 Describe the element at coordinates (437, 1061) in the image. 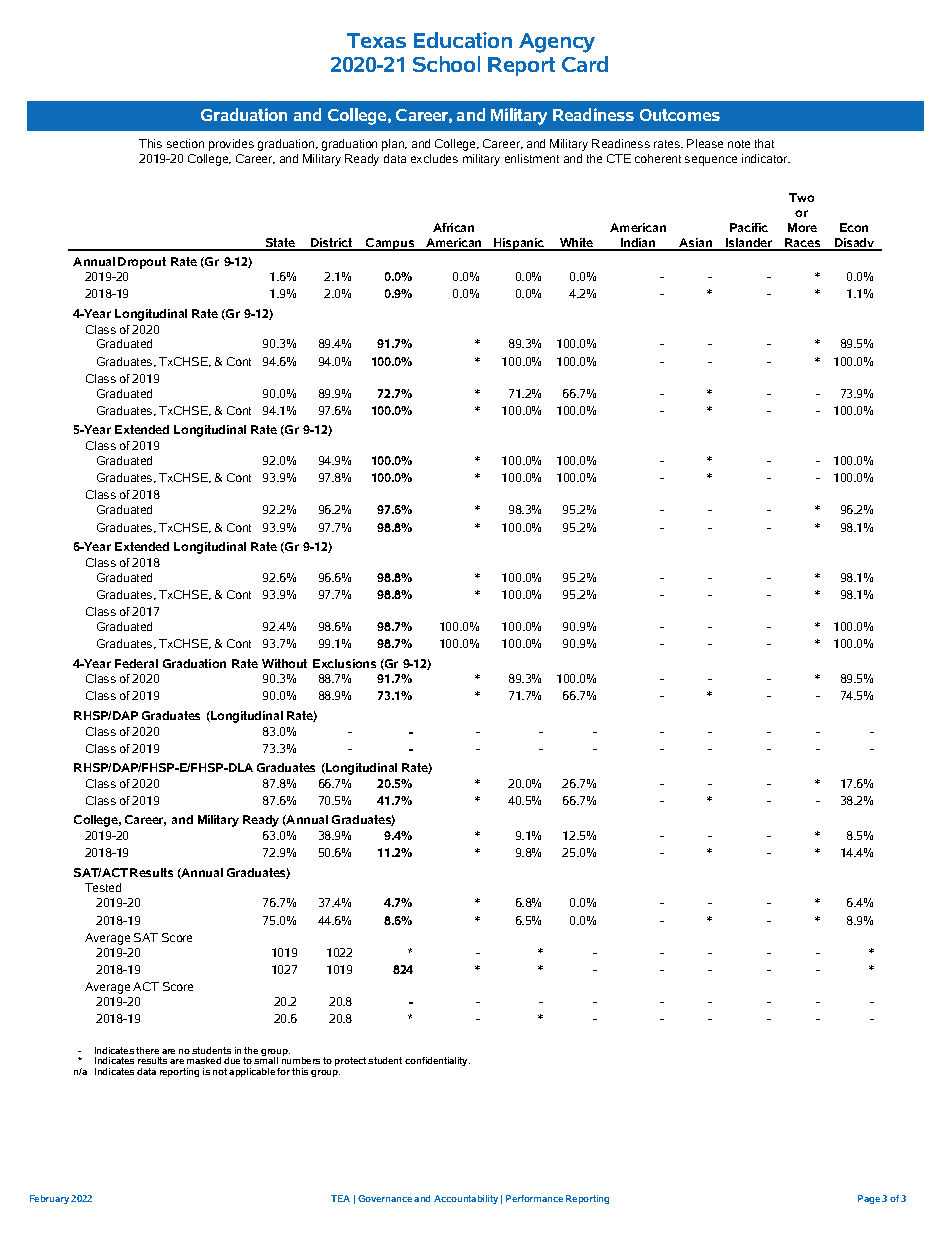

I see `confidentiality` at that location.
